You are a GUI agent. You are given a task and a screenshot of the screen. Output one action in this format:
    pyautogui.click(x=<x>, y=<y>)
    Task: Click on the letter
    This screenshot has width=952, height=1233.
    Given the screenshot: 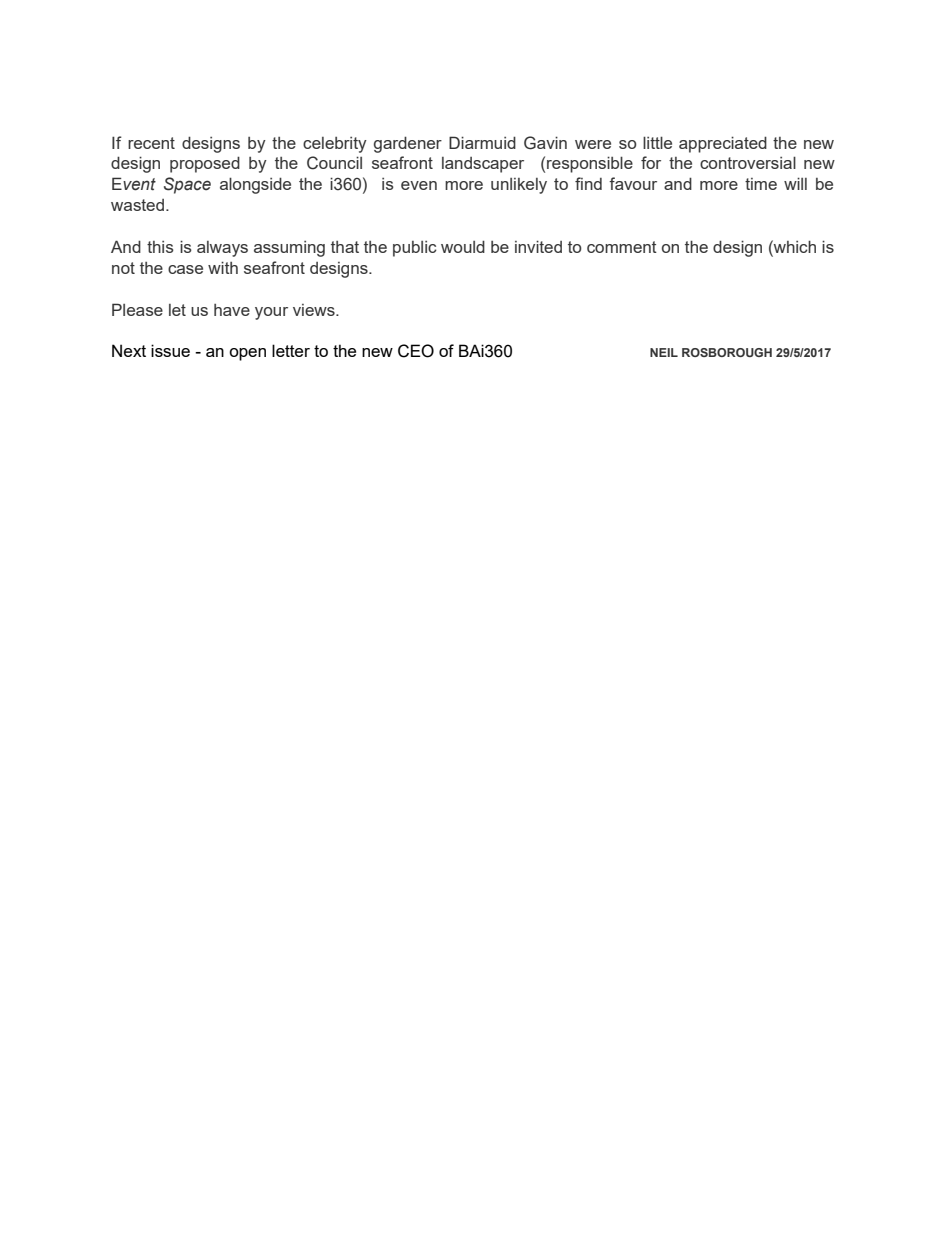 What is the action you would take?
    pyautogui.click(x=291, y=350)
